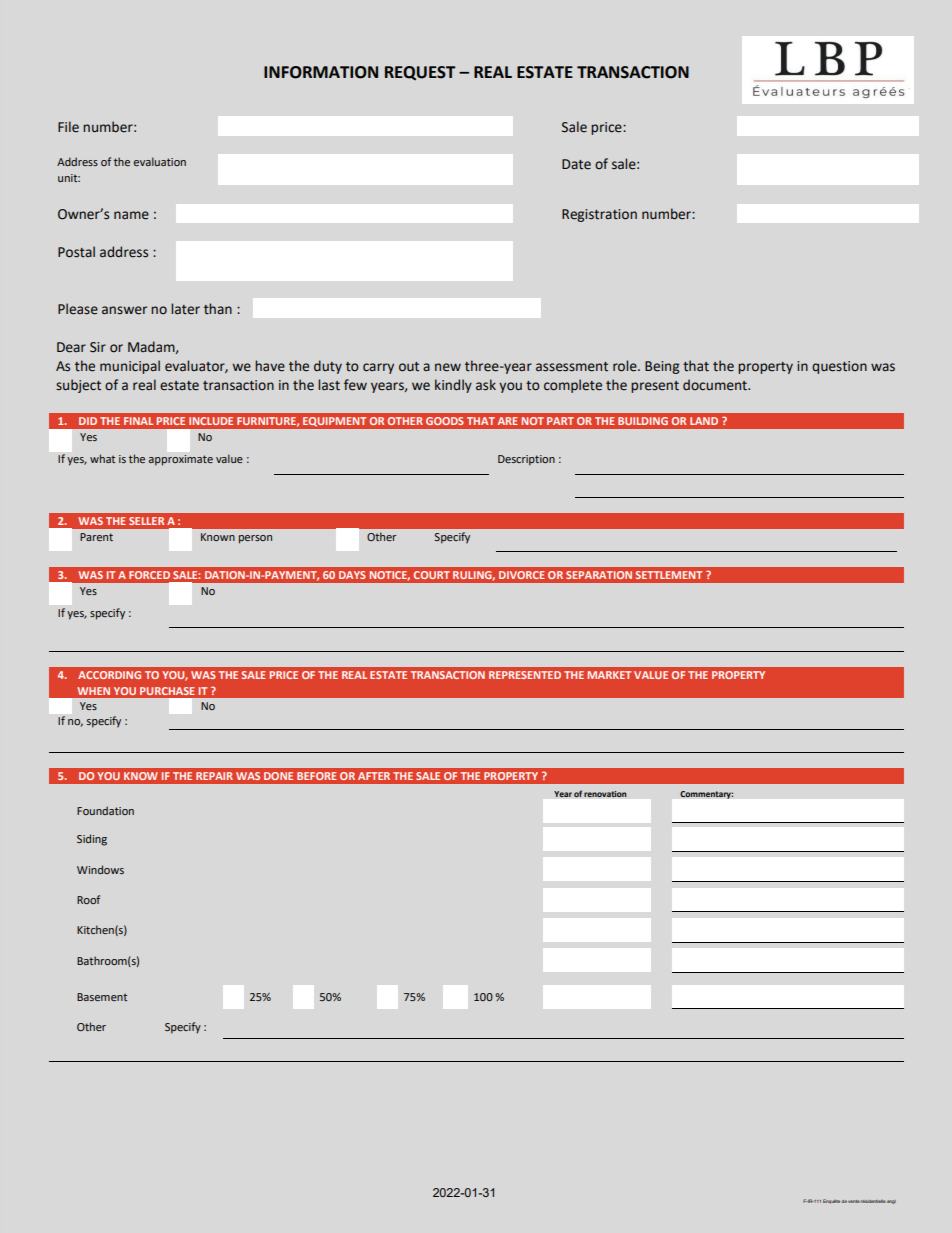 Image resolution: width=952 pixels, height=1233 pixels. Describe the element at coordinates (160, 161) in the screenshot. I see `evaluation` at that location.
